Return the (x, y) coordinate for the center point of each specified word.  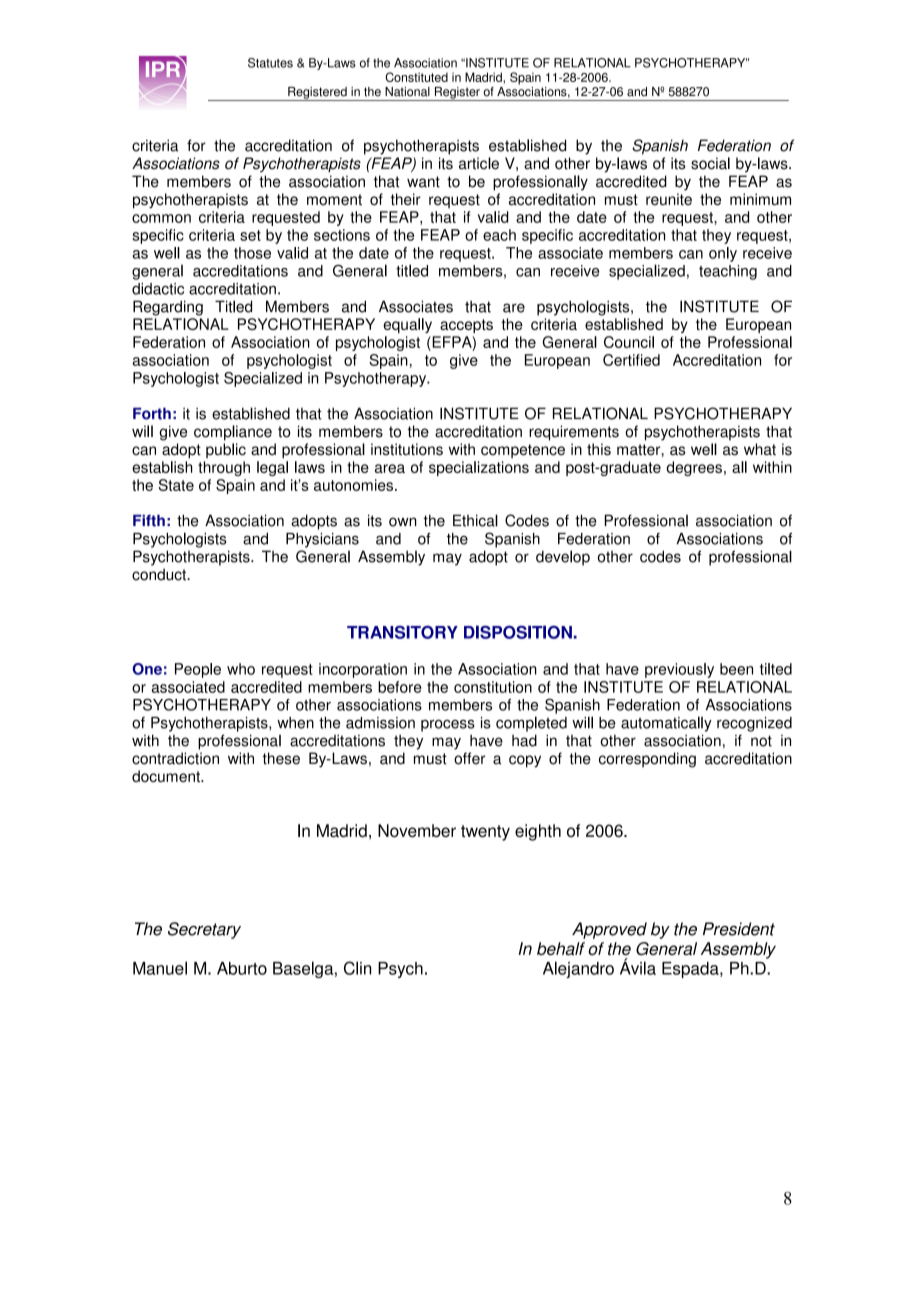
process (448, 725)
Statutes (270, 63)
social (710, 163)
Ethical (475, 520)
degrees (694, 468)
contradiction (175, 758)
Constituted (416, 77)
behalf (561, 949)
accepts (466, 326)
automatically (666, 724)
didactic (158, 289)
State (176, 485)
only (723, 254)
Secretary (204, 930)
